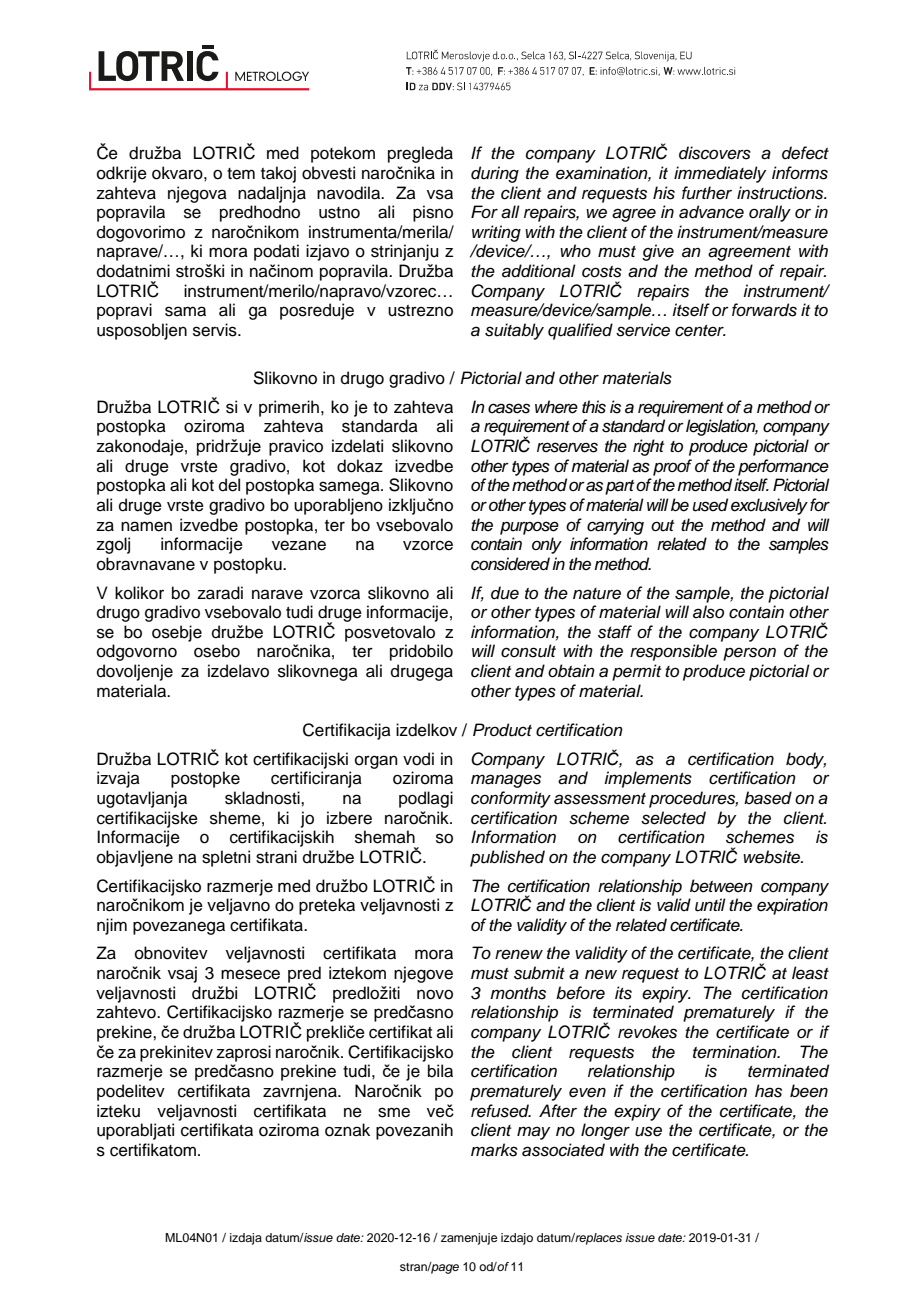 This screenshot has width=924, height=1308. I want to click on sama, so click(185, 311).
